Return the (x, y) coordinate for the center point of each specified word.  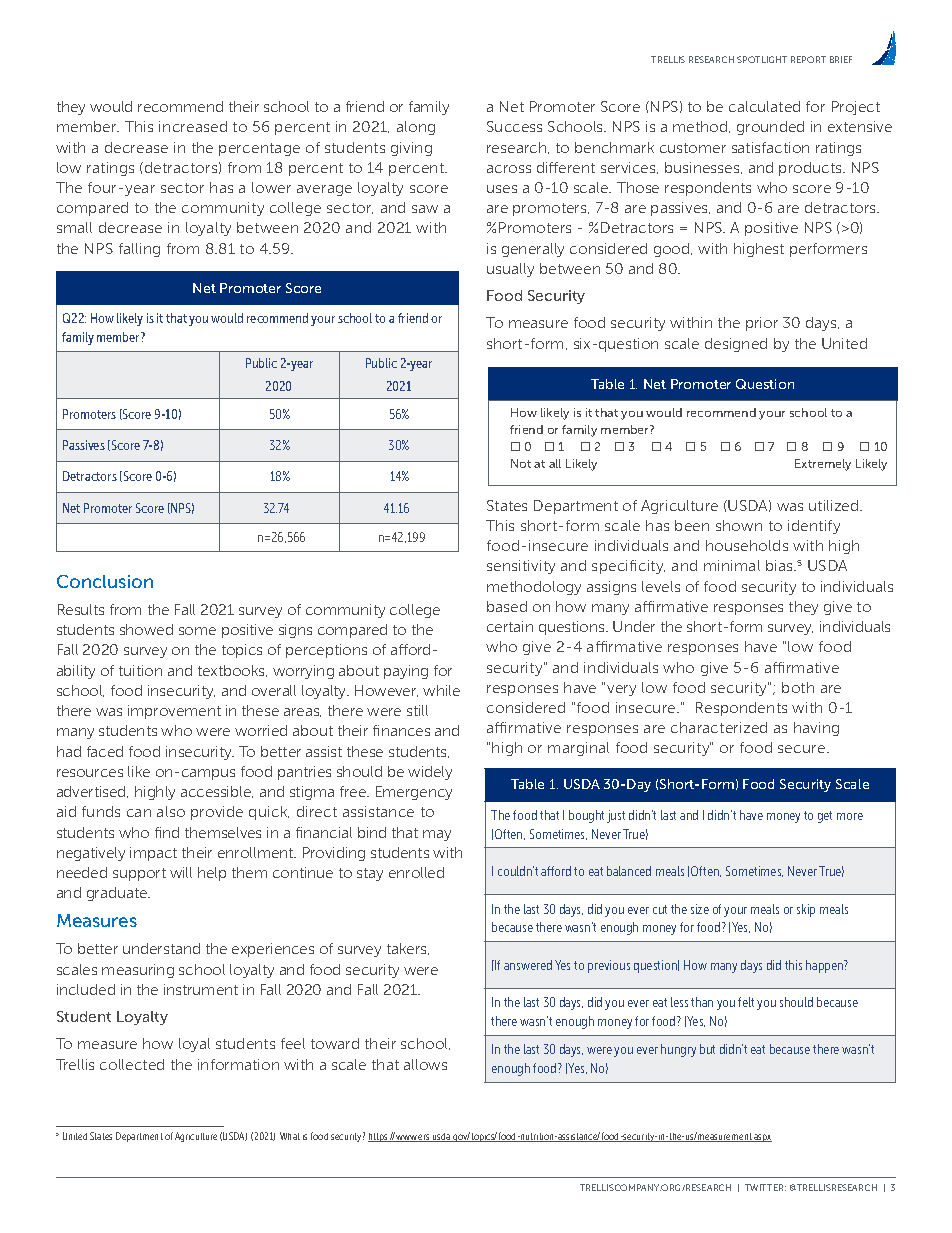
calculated (764, 106)
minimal (732, 565)
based (507, 606)
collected (132, 1064)
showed (146, 629)
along (416, 128)
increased (193, 126)
